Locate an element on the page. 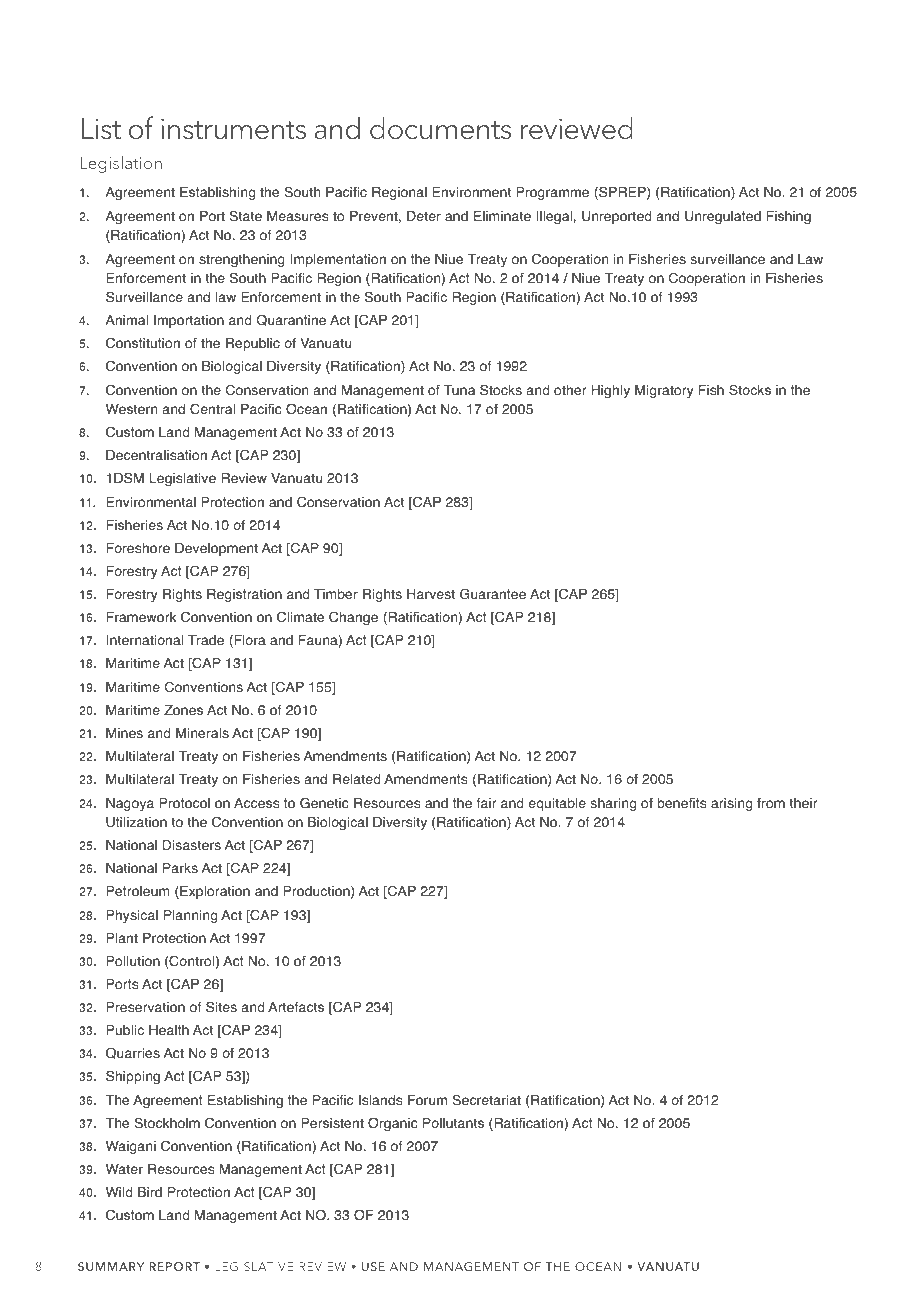  documents is located at coordinates (440, 128).
